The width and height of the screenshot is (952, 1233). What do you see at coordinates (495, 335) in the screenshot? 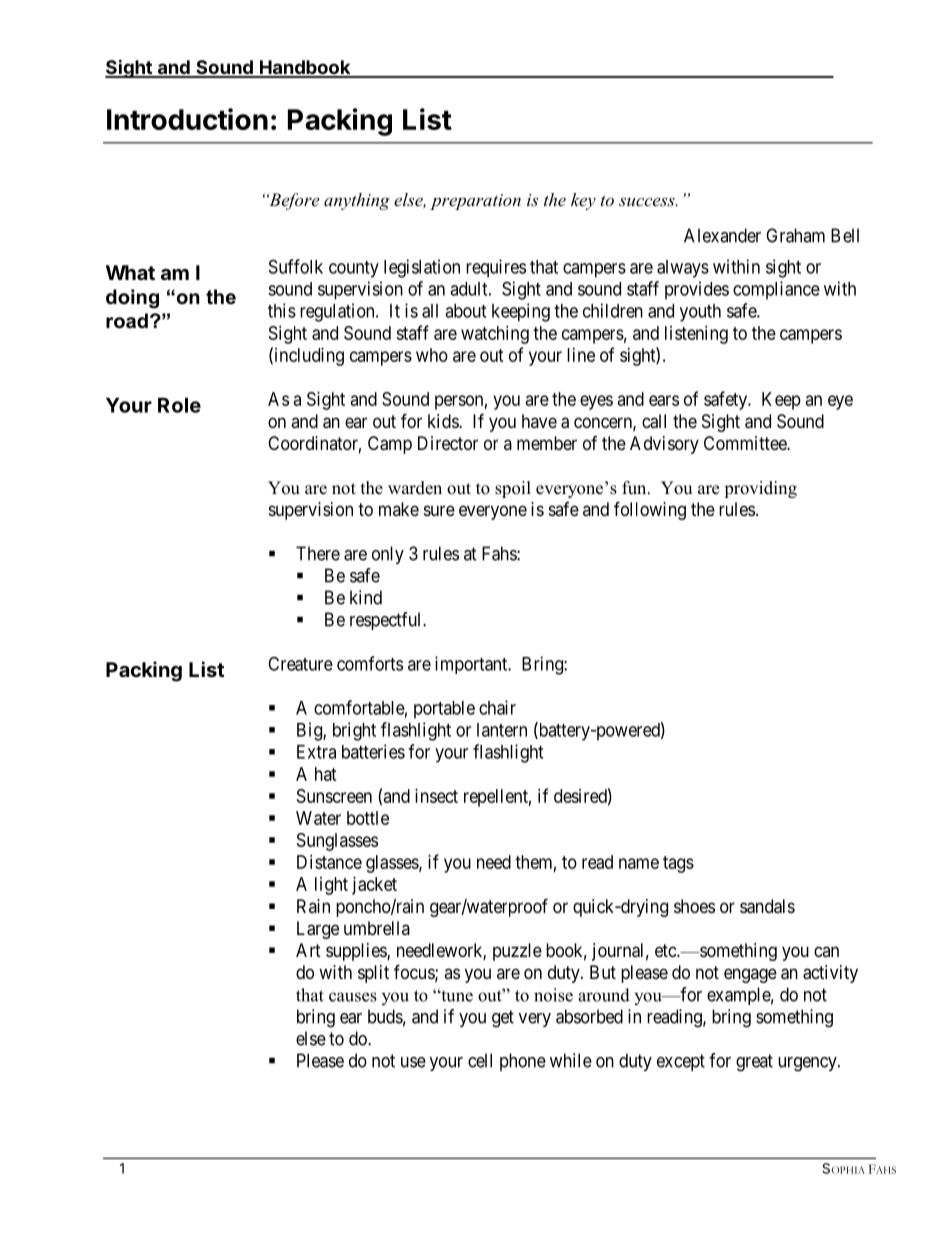
I see `watching` at bounding box center [495, 335].
